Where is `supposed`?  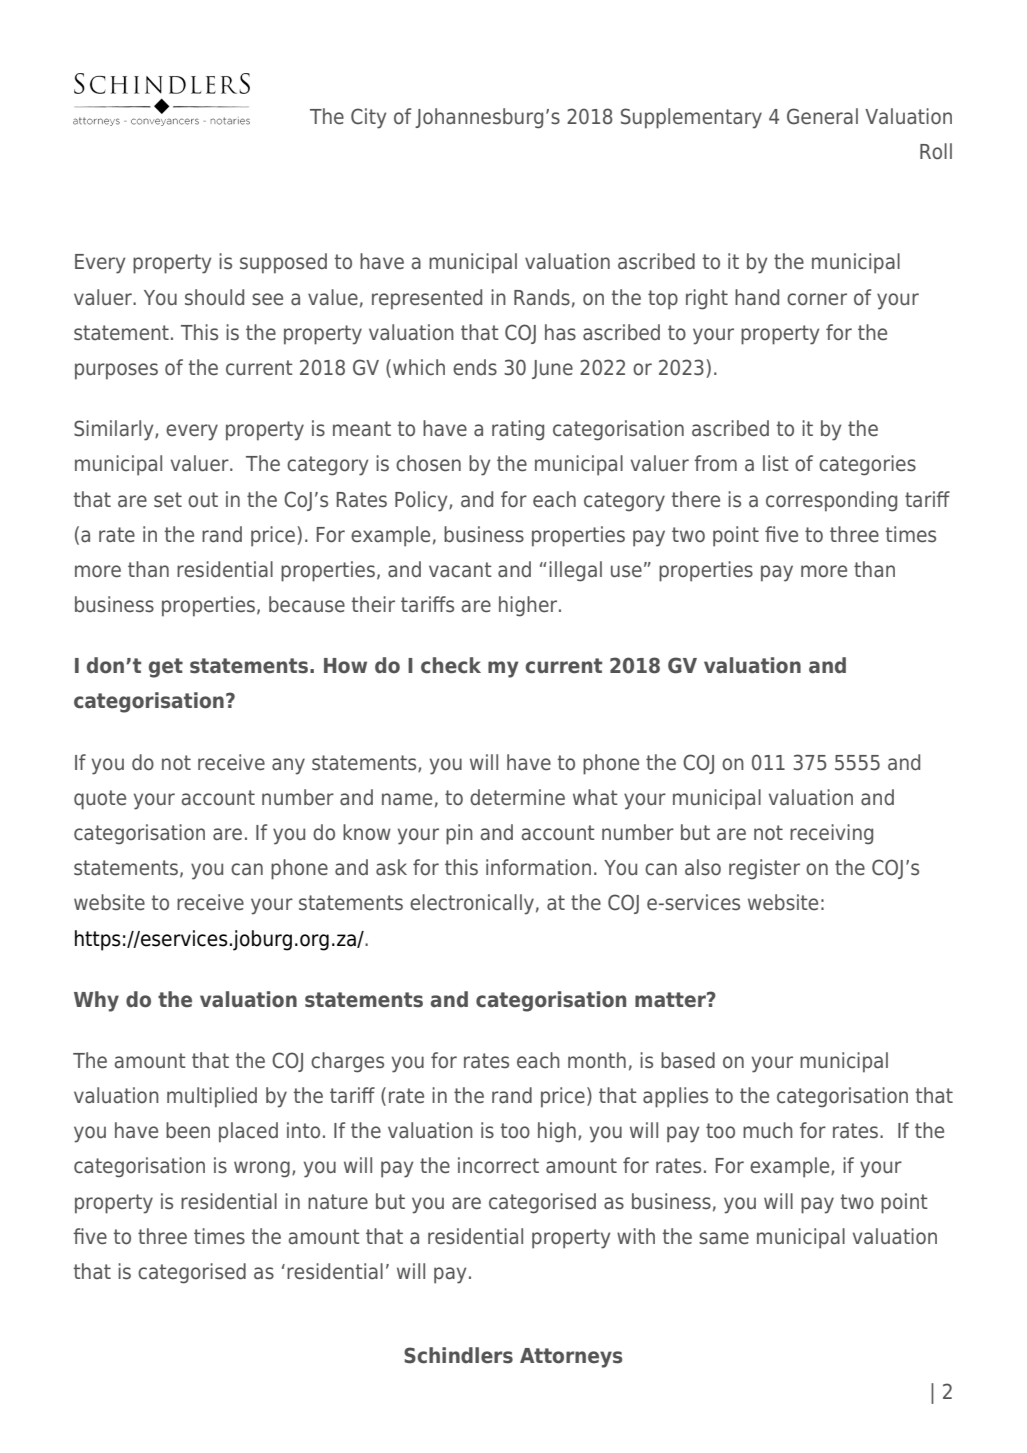
supposed is located at coordinates (283, 263).
